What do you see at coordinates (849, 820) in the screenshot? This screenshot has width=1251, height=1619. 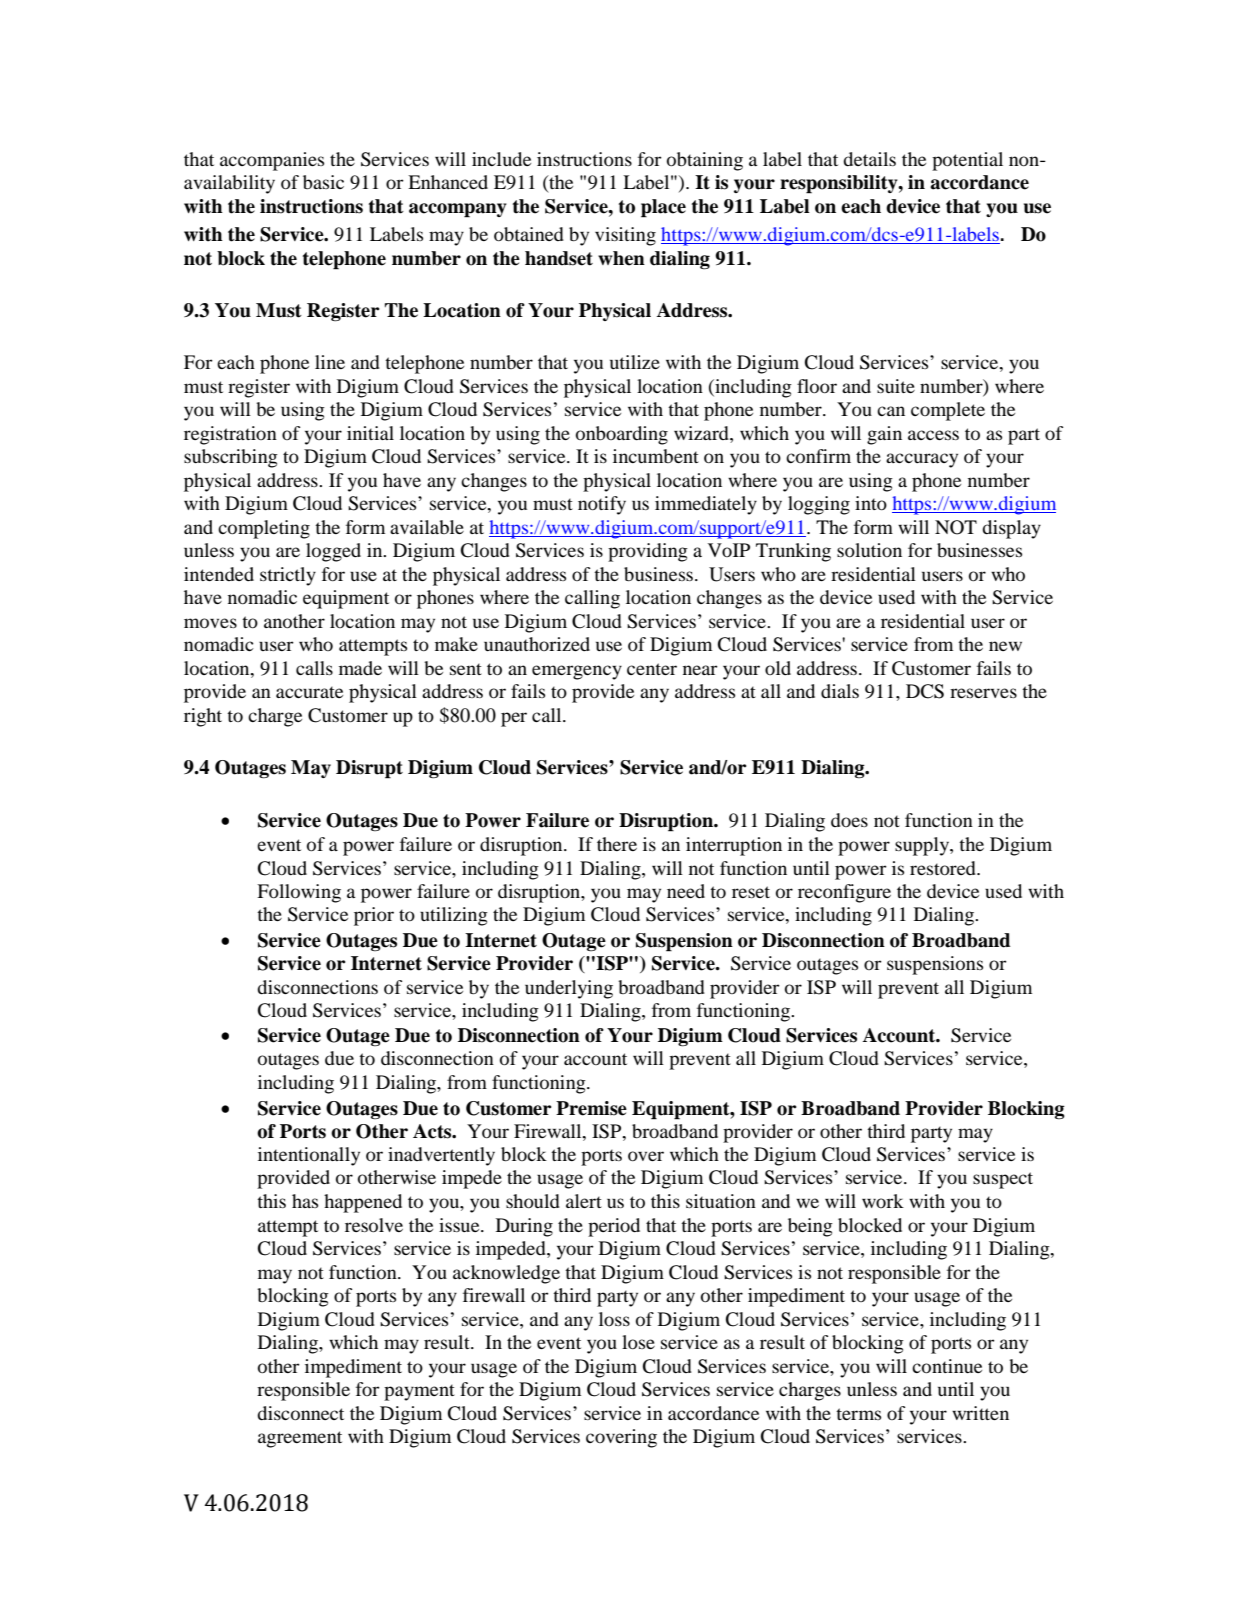 I see `does` at bounding box center [849, 820].
